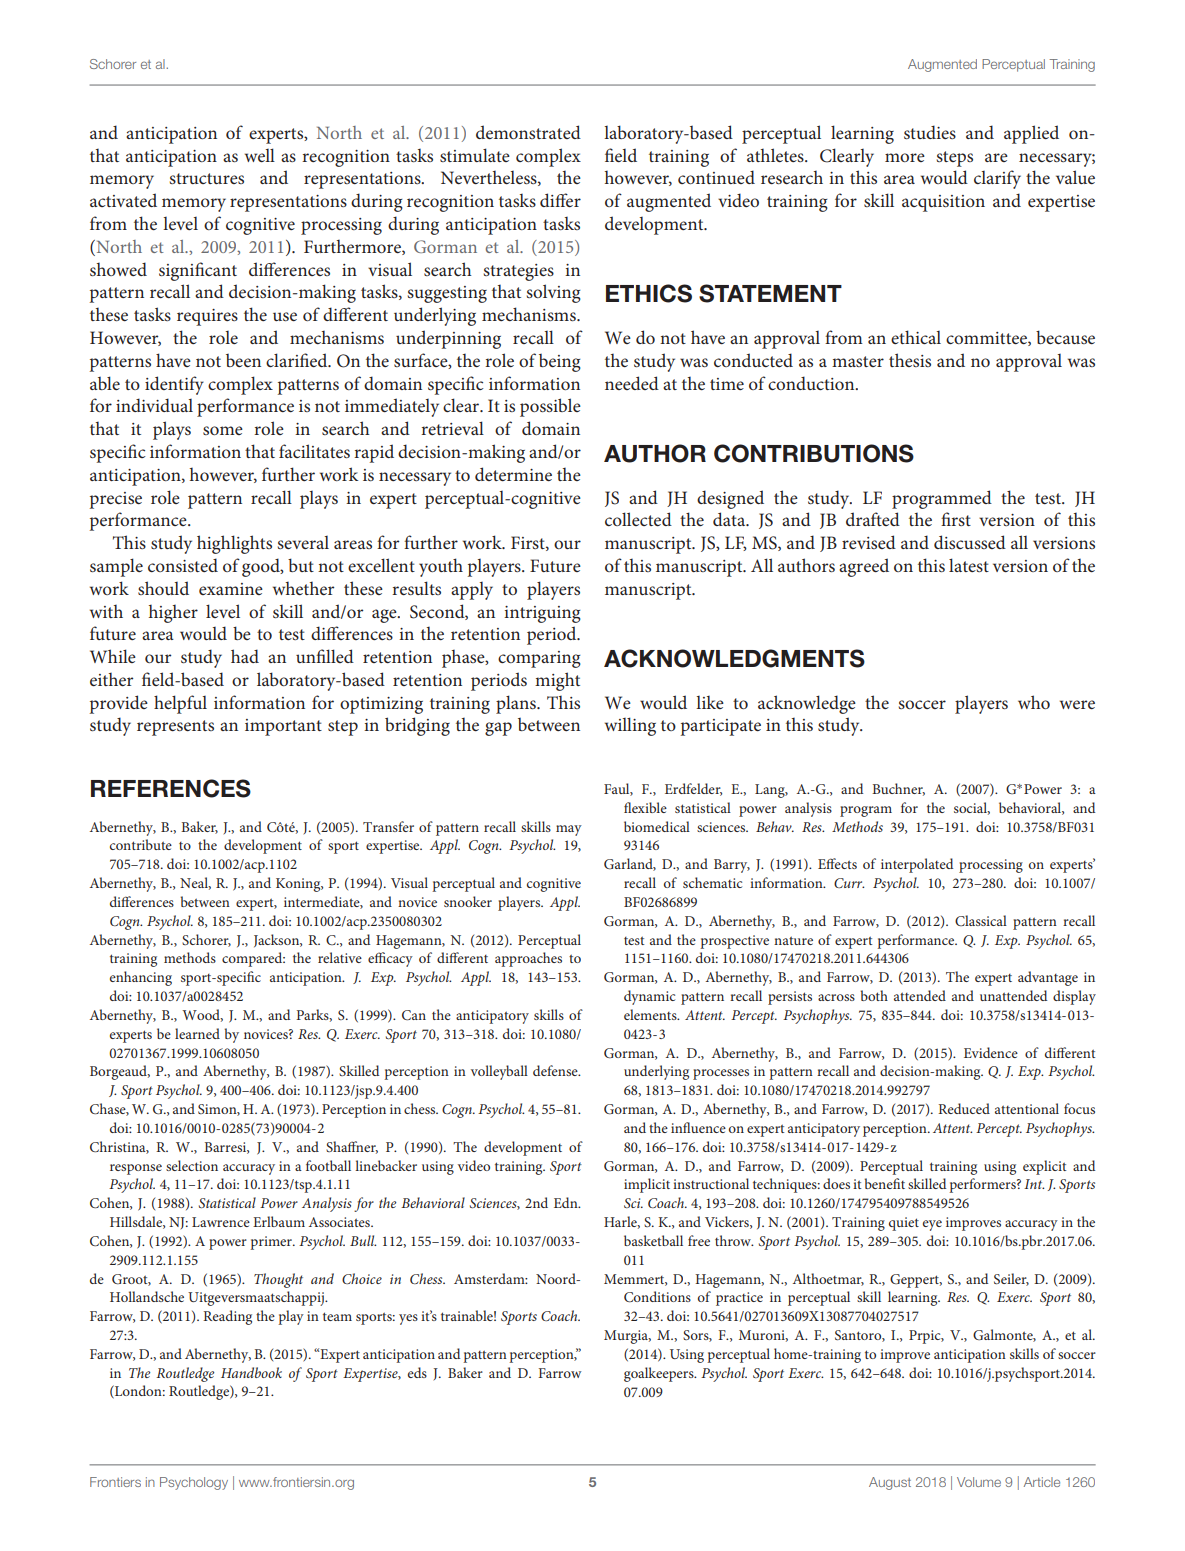  What do you see at coordinates (528, 132) in the page?
I see `demonstrated` at bounding box center [528, 132].
